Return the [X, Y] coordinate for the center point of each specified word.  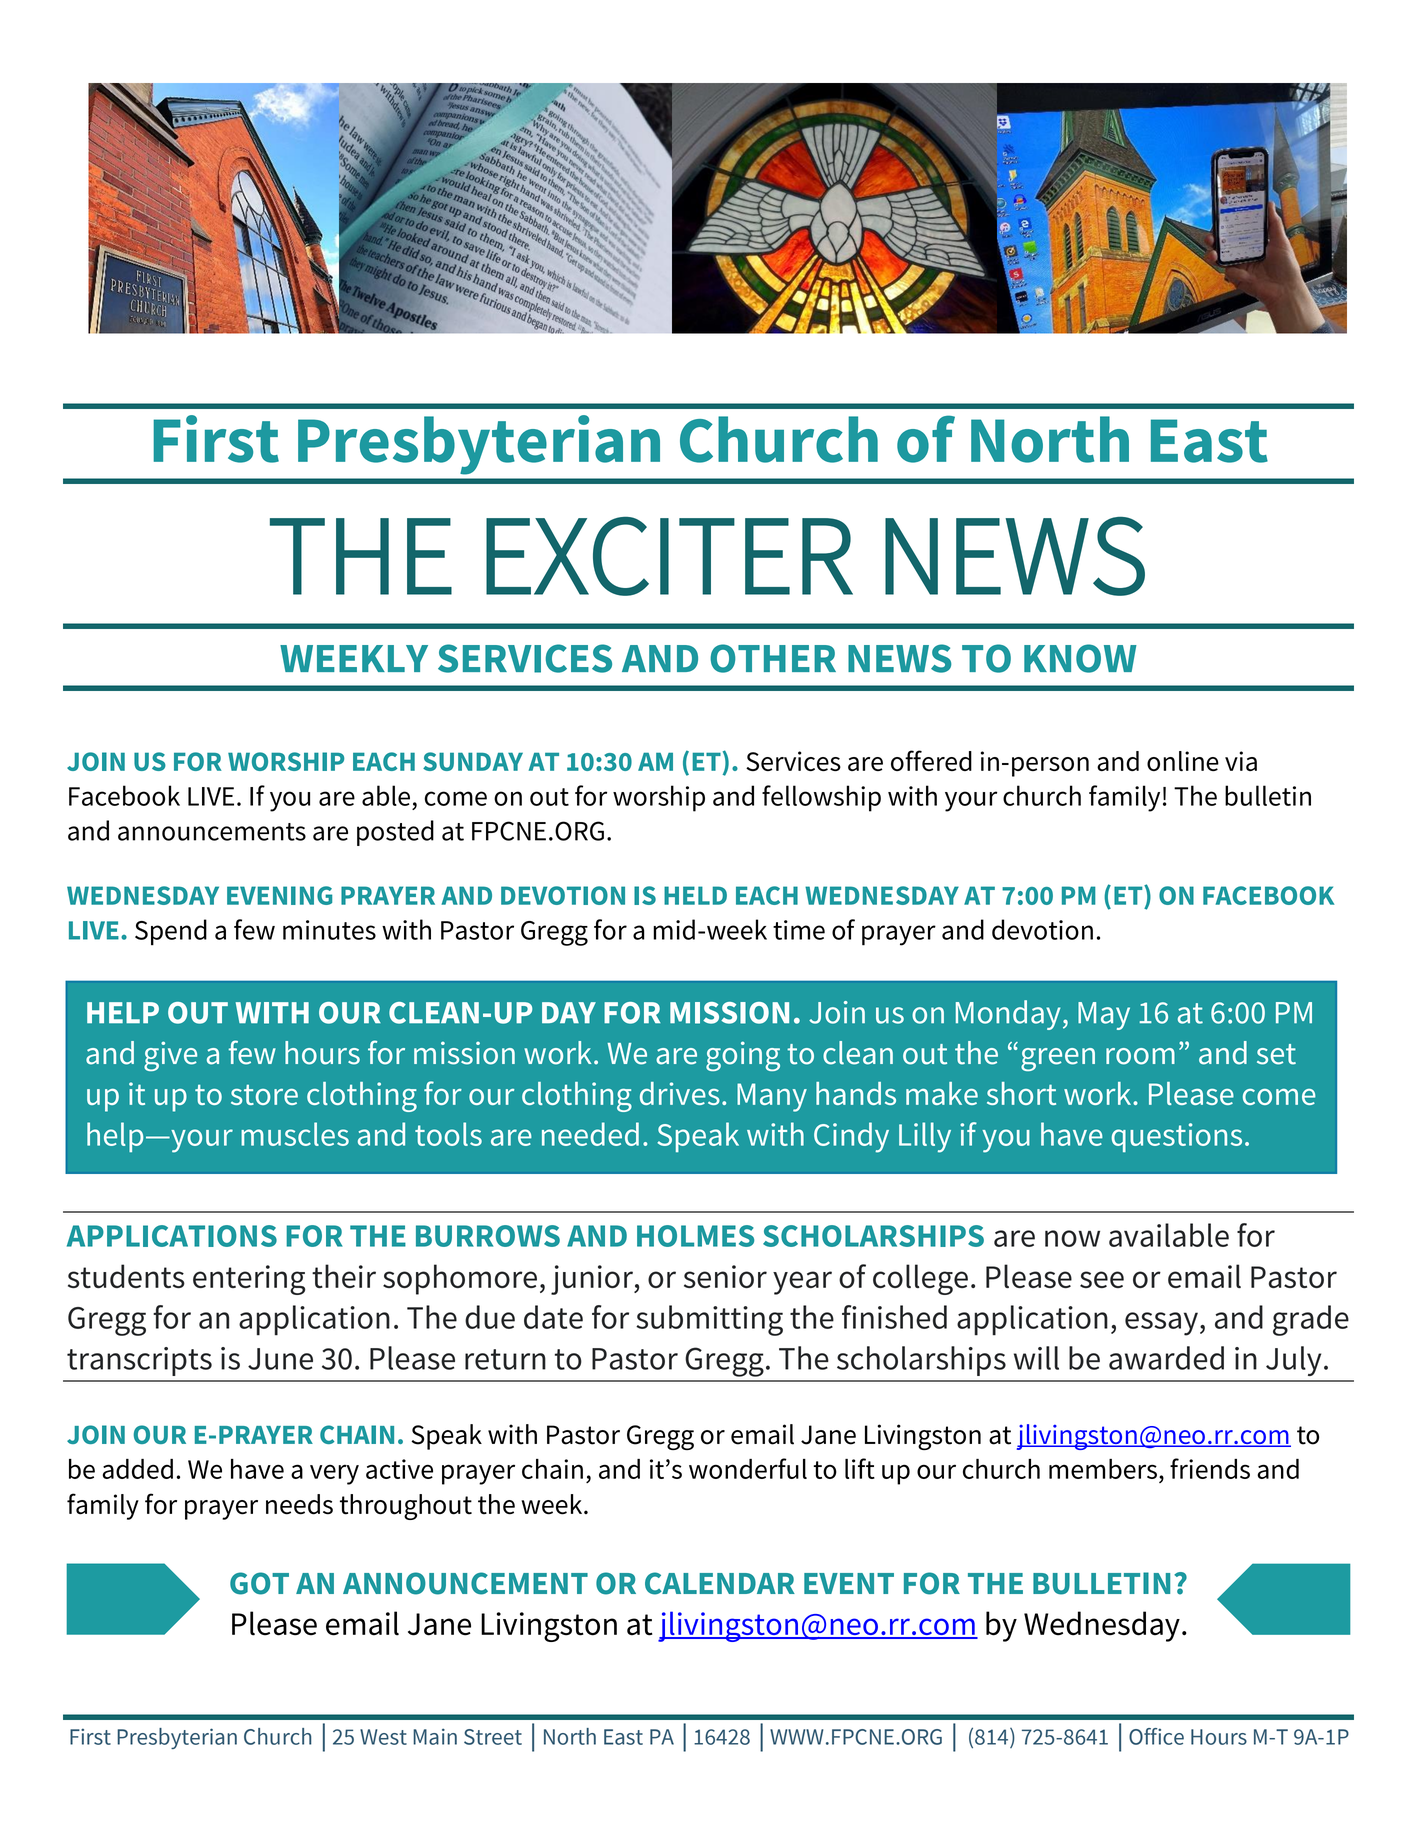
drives [680, 1093]
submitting [709, 1320]
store [264, 1094]
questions [1177, 1137]
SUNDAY [473, 761]
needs [299, 1504]
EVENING [279, 895]
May [1104, 1016]
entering [249, 1280]
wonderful [748, 1468]
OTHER [773, 658]
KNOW [1080, 658]
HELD [695, 895]
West [383, 1737]
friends [1210, 1468]
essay [1161, 1324]
